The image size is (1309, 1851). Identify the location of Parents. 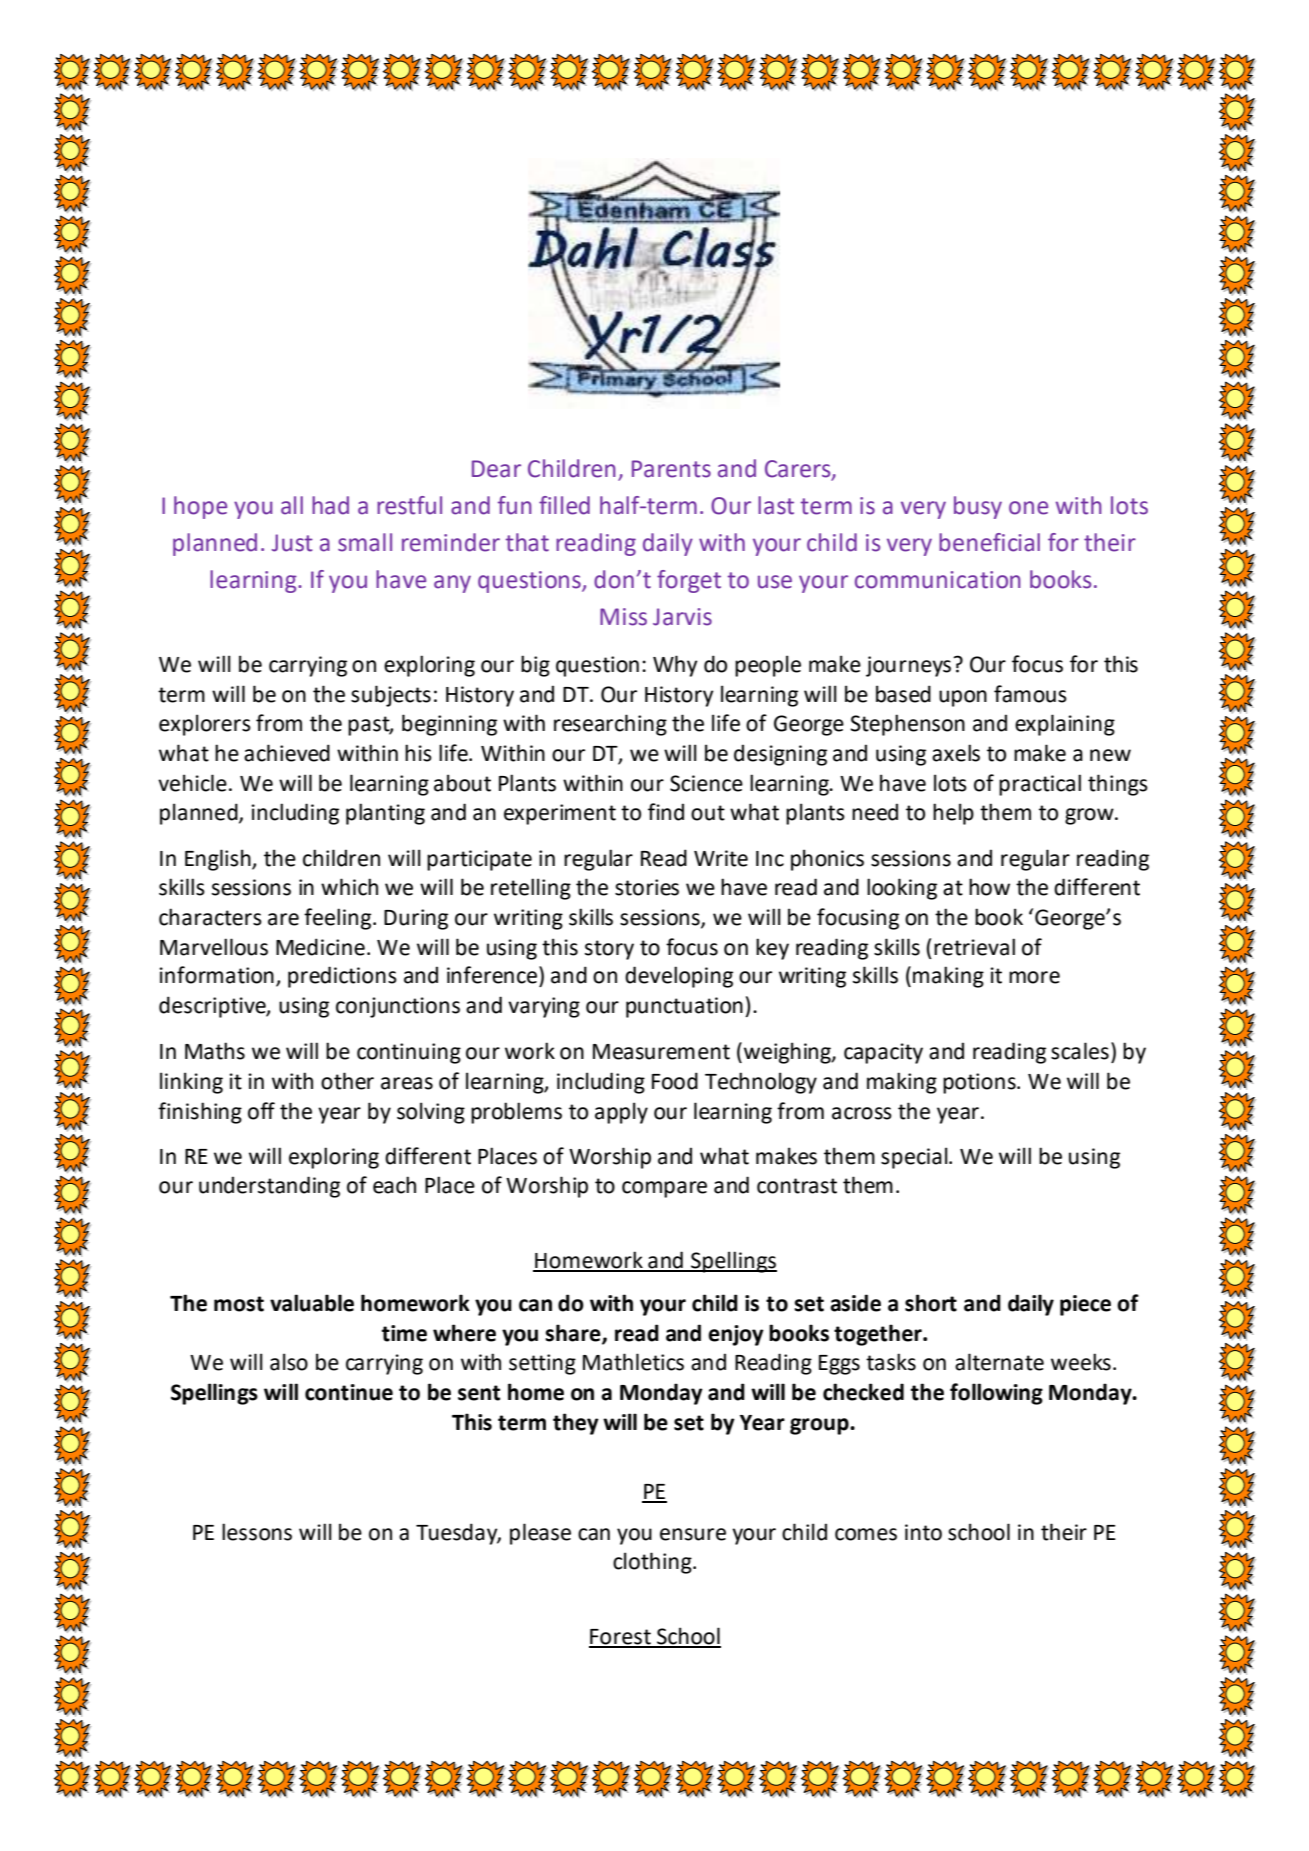
(671, 469).
